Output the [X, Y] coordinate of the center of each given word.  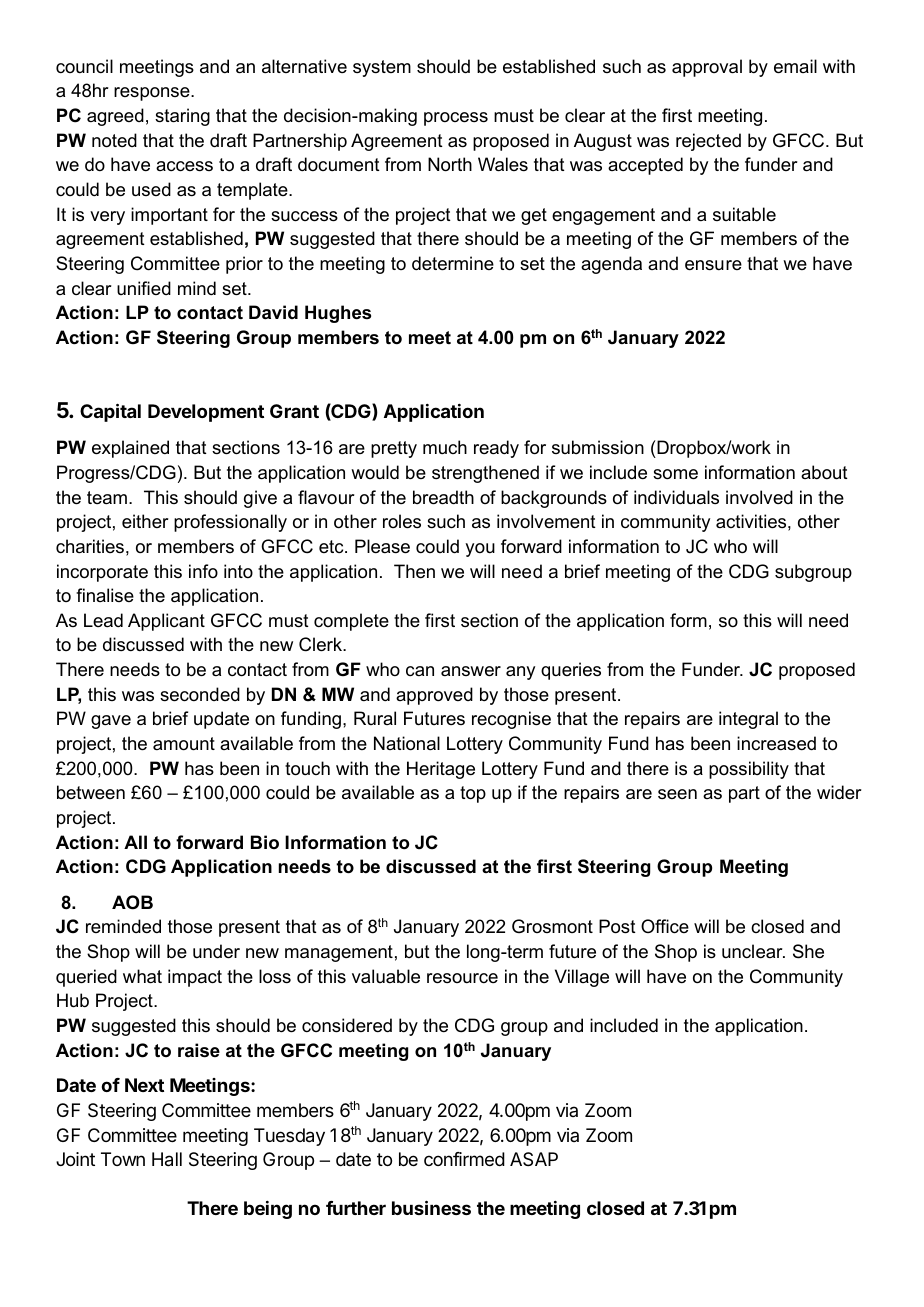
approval [707, 68]
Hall [167, 1159]
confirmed [464, 1159]
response [153, 94]
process [456, 119]
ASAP [534, 1159]
